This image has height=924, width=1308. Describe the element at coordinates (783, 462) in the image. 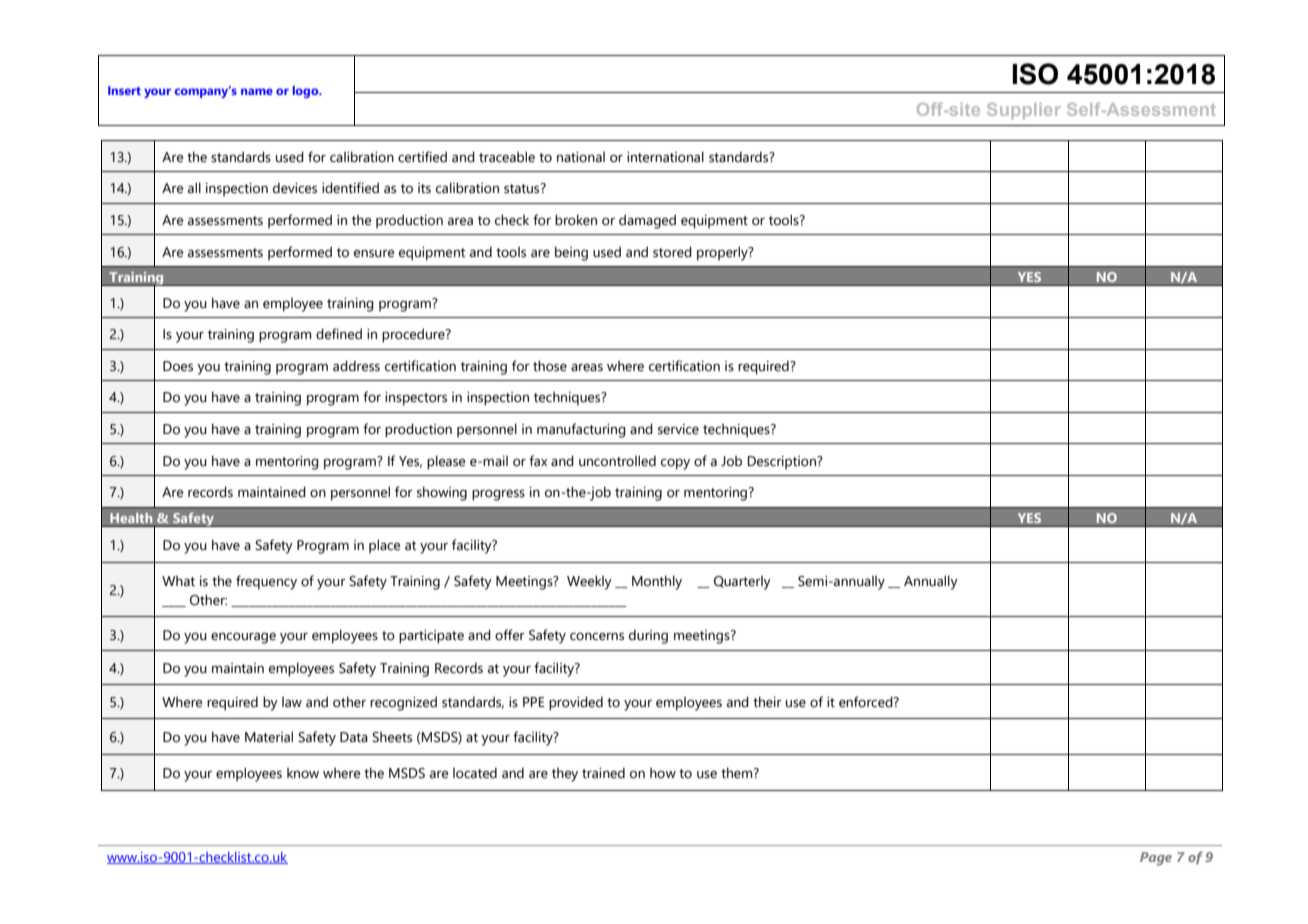

I see `Description` at that location.
